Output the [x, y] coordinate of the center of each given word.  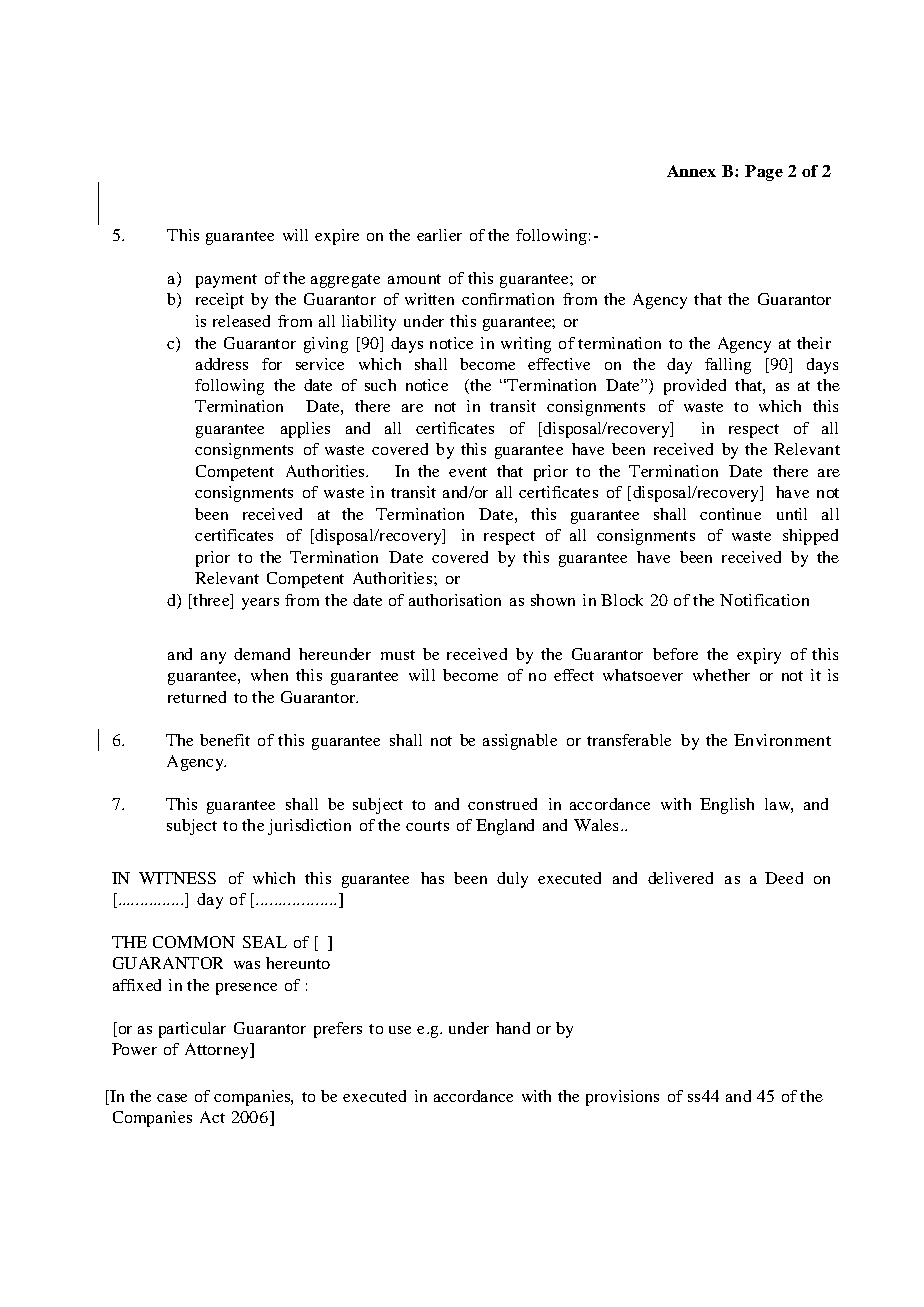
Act [212, 1117]
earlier [439, 235]
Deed [784, 878]
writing [526, 345]
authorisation [455, 600]
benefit [225, 740]
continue [730, 514]
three [211, 600]
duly [512, 880]
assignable [520, 742]
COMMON [194, 942]
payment [226, 281]
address [222, 364]
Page [764, 173]
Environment [782, 740]
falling [728, 366]
